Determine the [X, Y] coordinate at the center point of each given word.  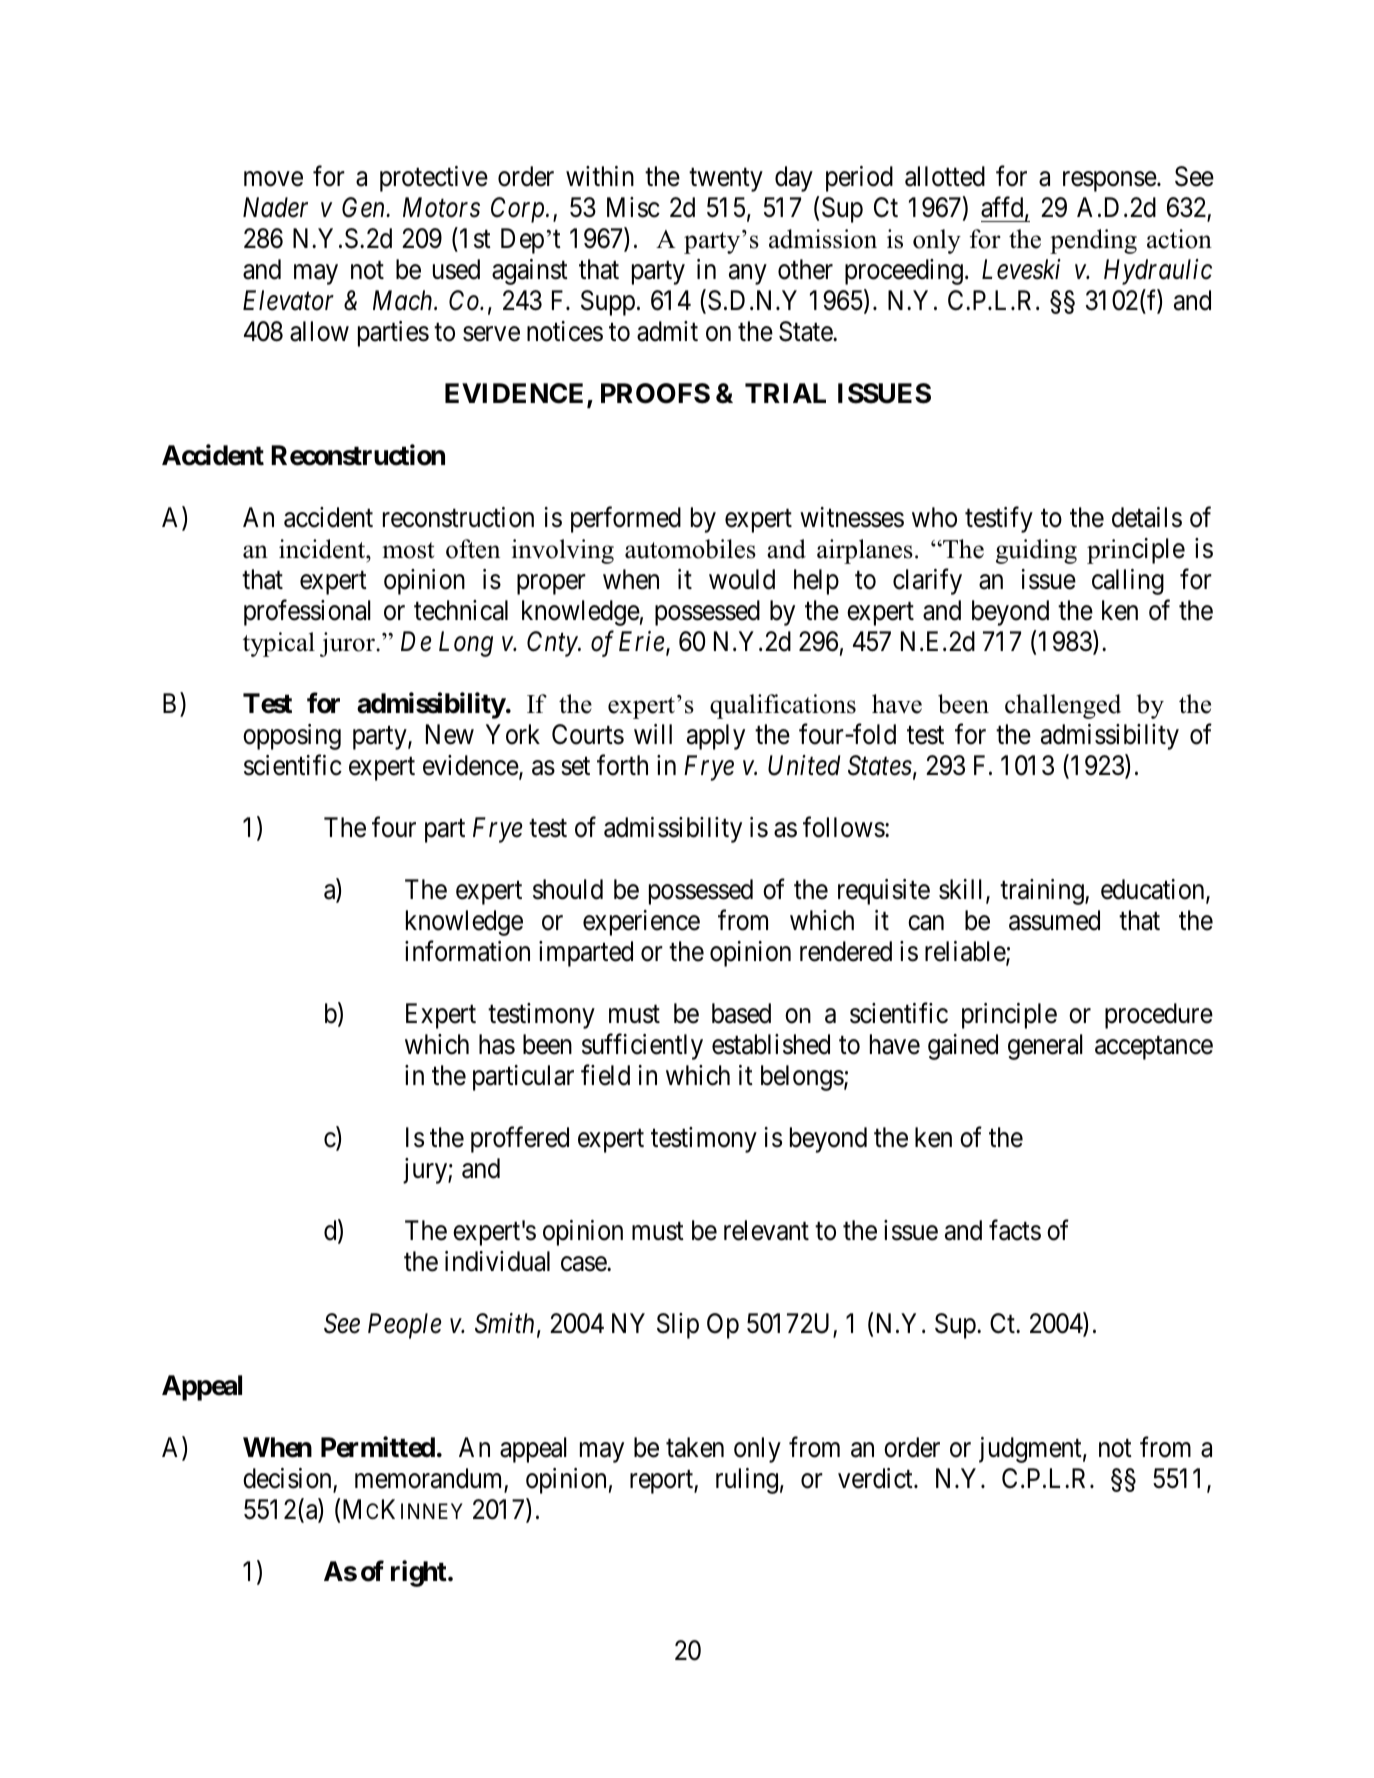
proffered [520, 1139]
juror [348, 644]
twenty [726, 180]
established [771, 1044]
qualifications [783, 706]
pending [1093, 241]
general [1045, 1047]
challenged [1063, 706]
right [420, 1573]
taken [695, 1447]
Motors [441, 208]
